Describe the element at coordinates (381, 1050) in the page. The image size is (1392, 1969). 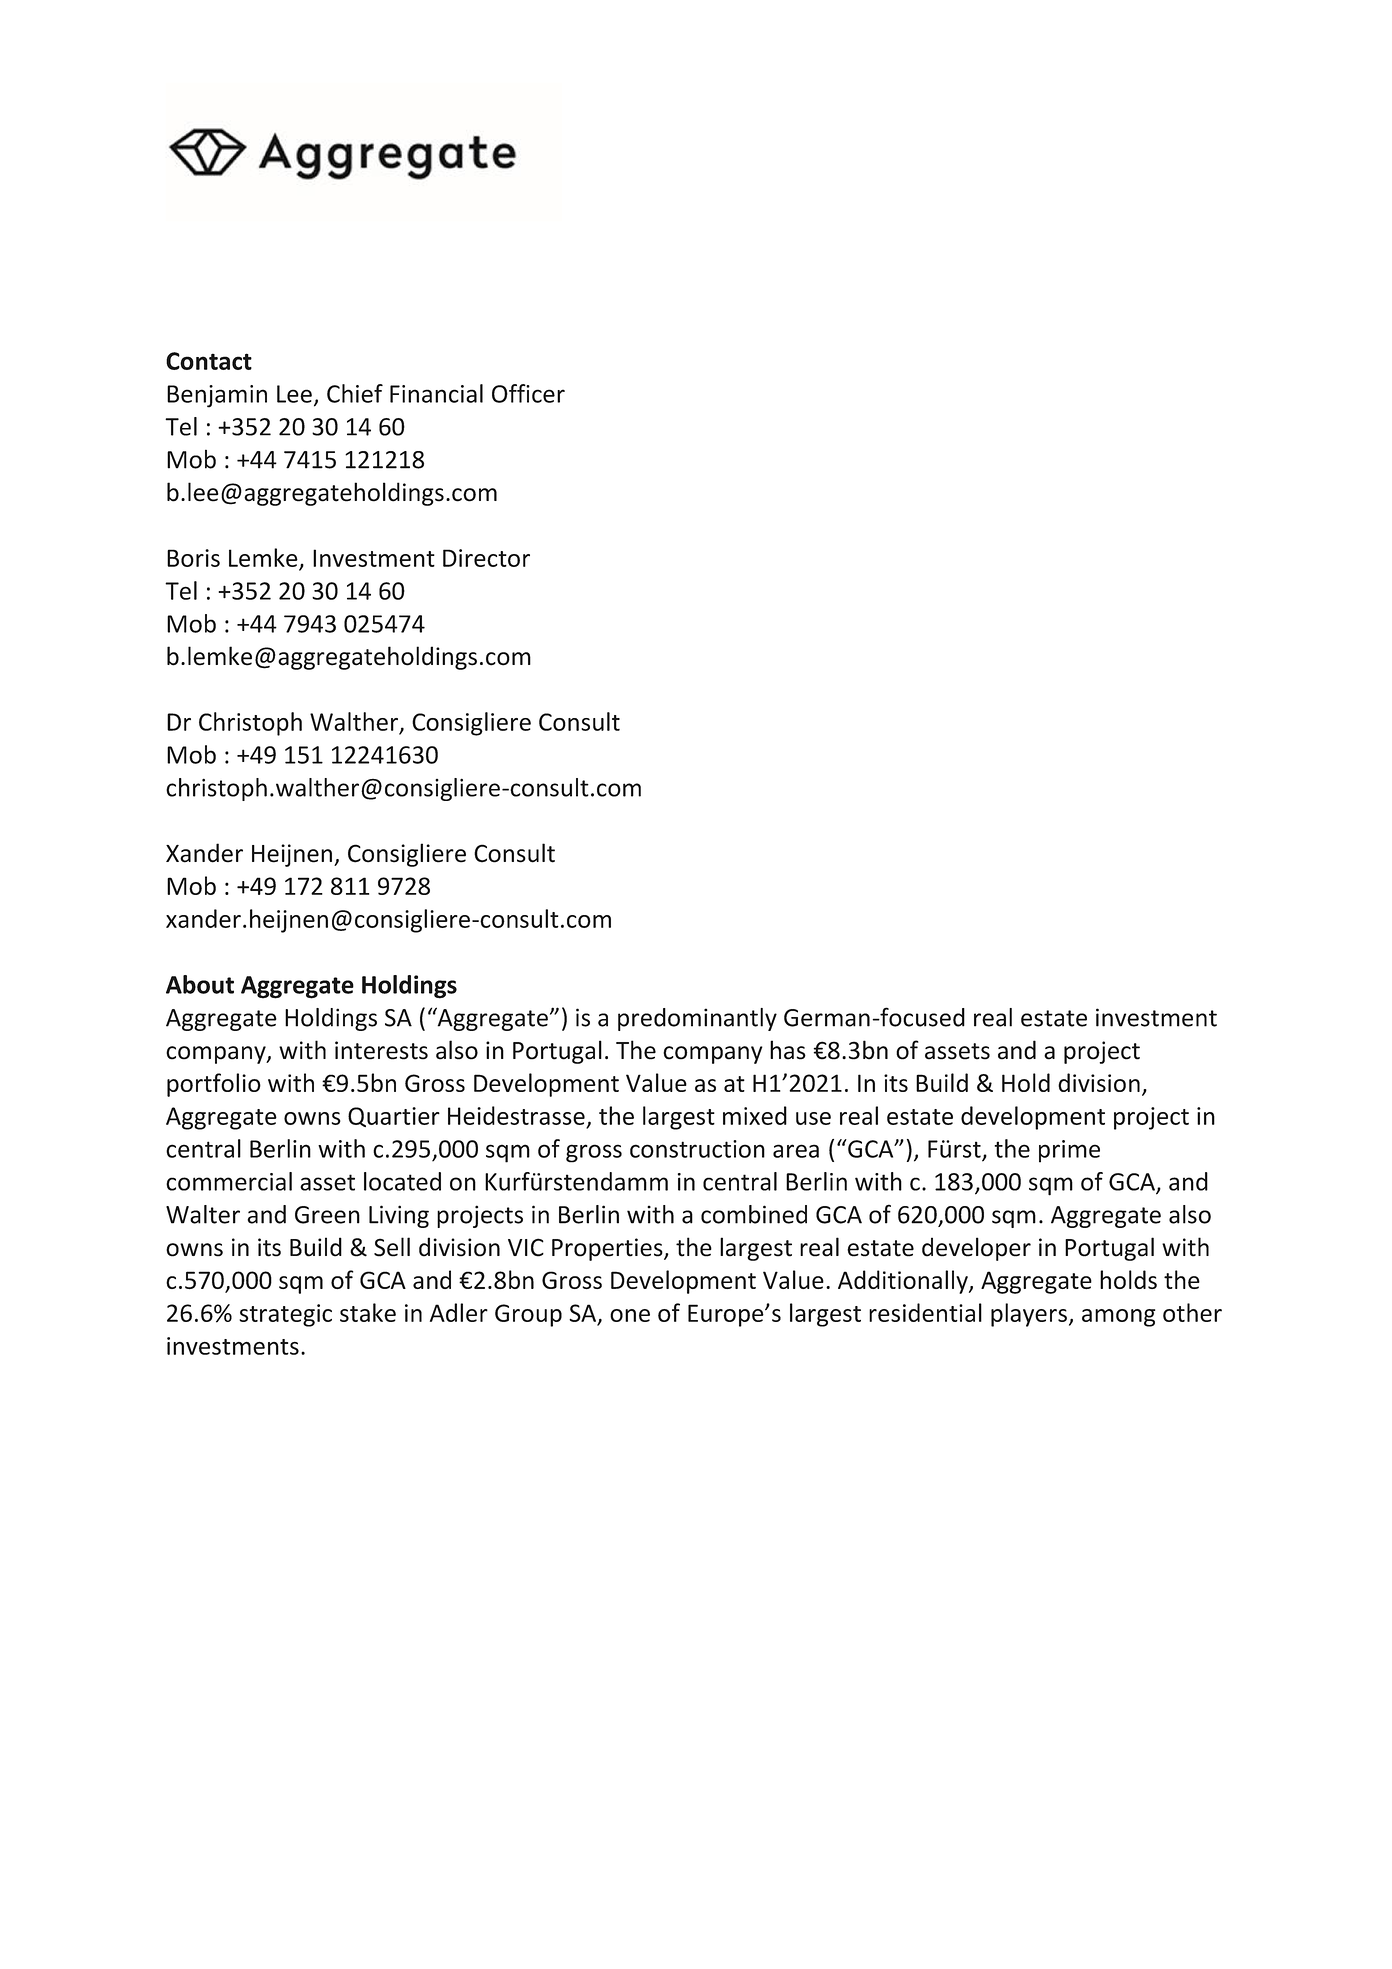
I see `interests` at that location.
